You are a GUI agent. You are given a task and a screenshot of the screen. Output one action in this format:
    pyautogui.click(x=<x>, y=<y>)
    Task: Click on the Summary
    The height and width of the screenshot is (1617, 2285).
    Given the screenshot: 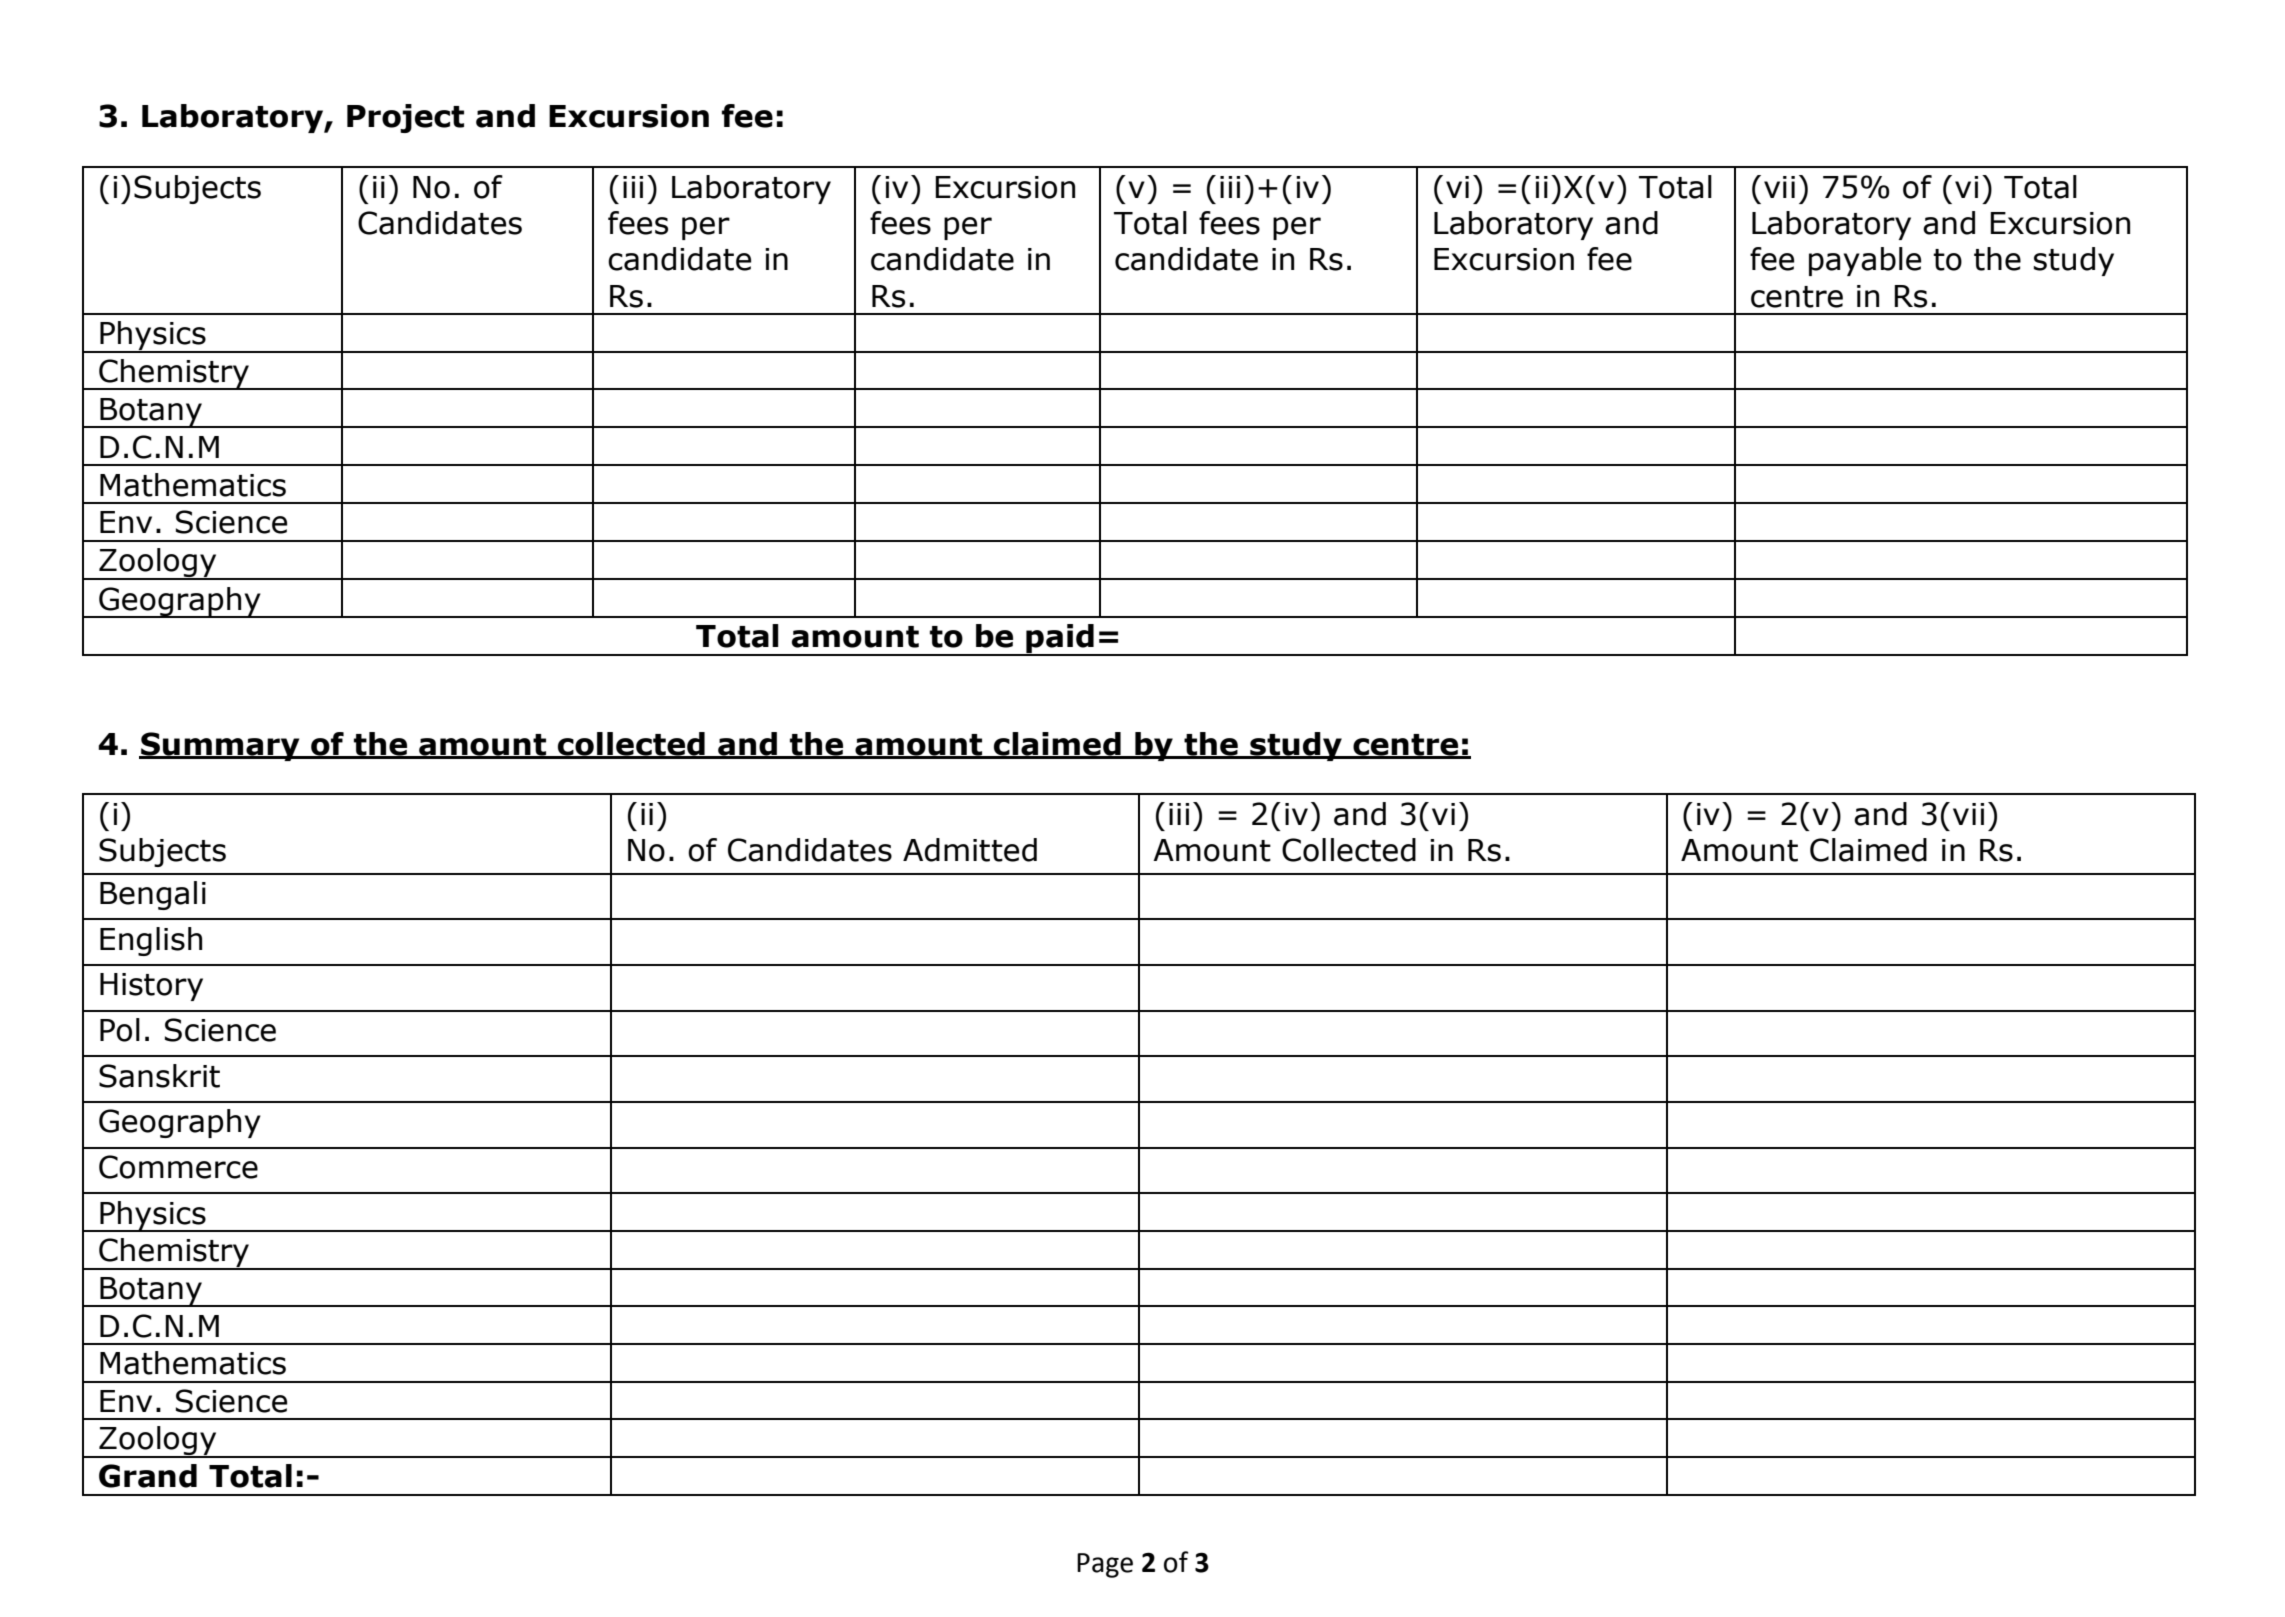 What is the action you would take?
    pyautogui.click(x=220, y=746)
